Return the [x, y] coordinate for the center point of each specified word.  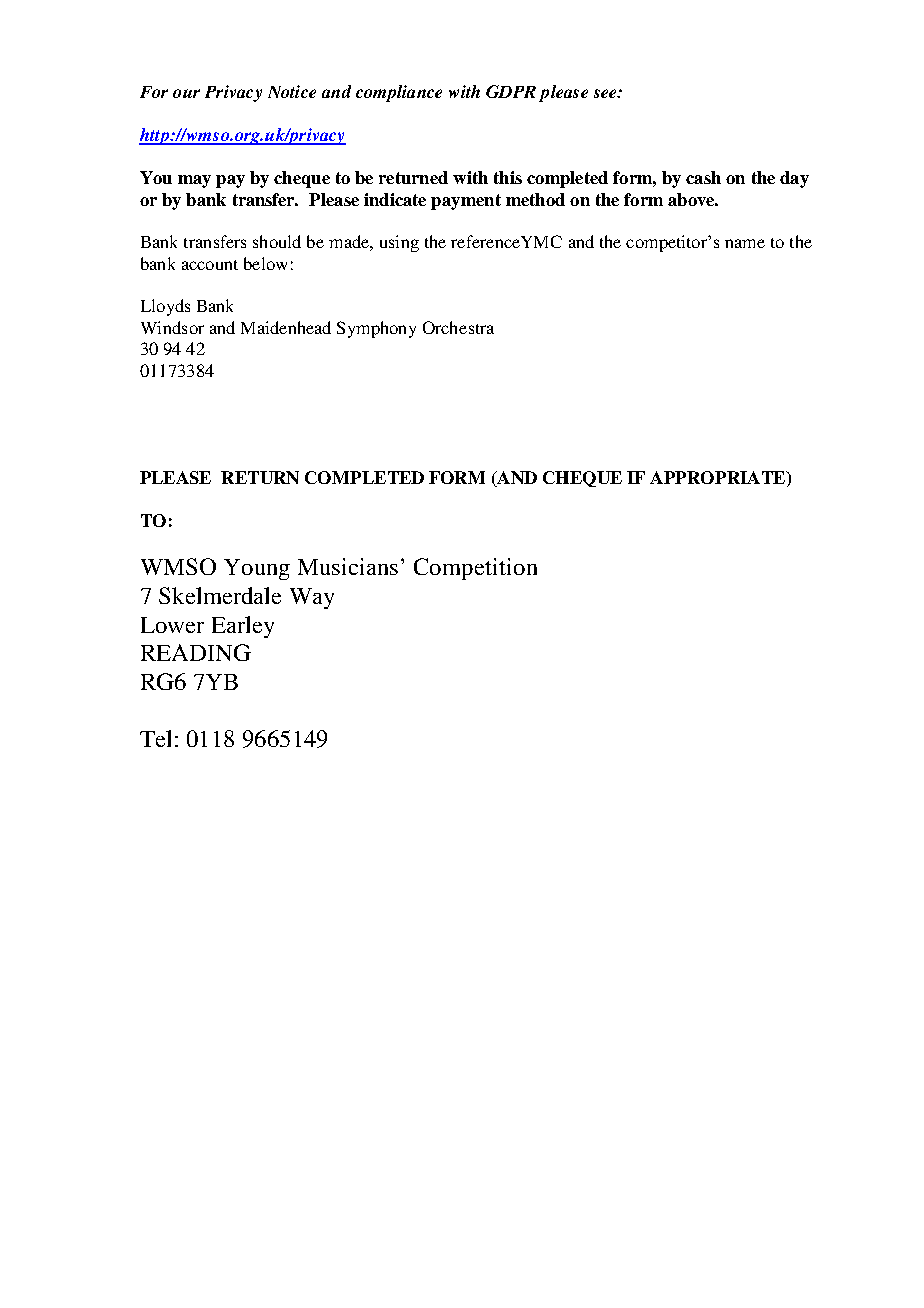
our [186, 93]
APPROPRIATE [718, 477]
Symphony [376, 329]
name [745, 243]
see [606, 93]
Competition [475, 569]
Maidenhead [286, 327]
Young [257, 569]
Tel [155, 738]
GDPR [511, 91]
